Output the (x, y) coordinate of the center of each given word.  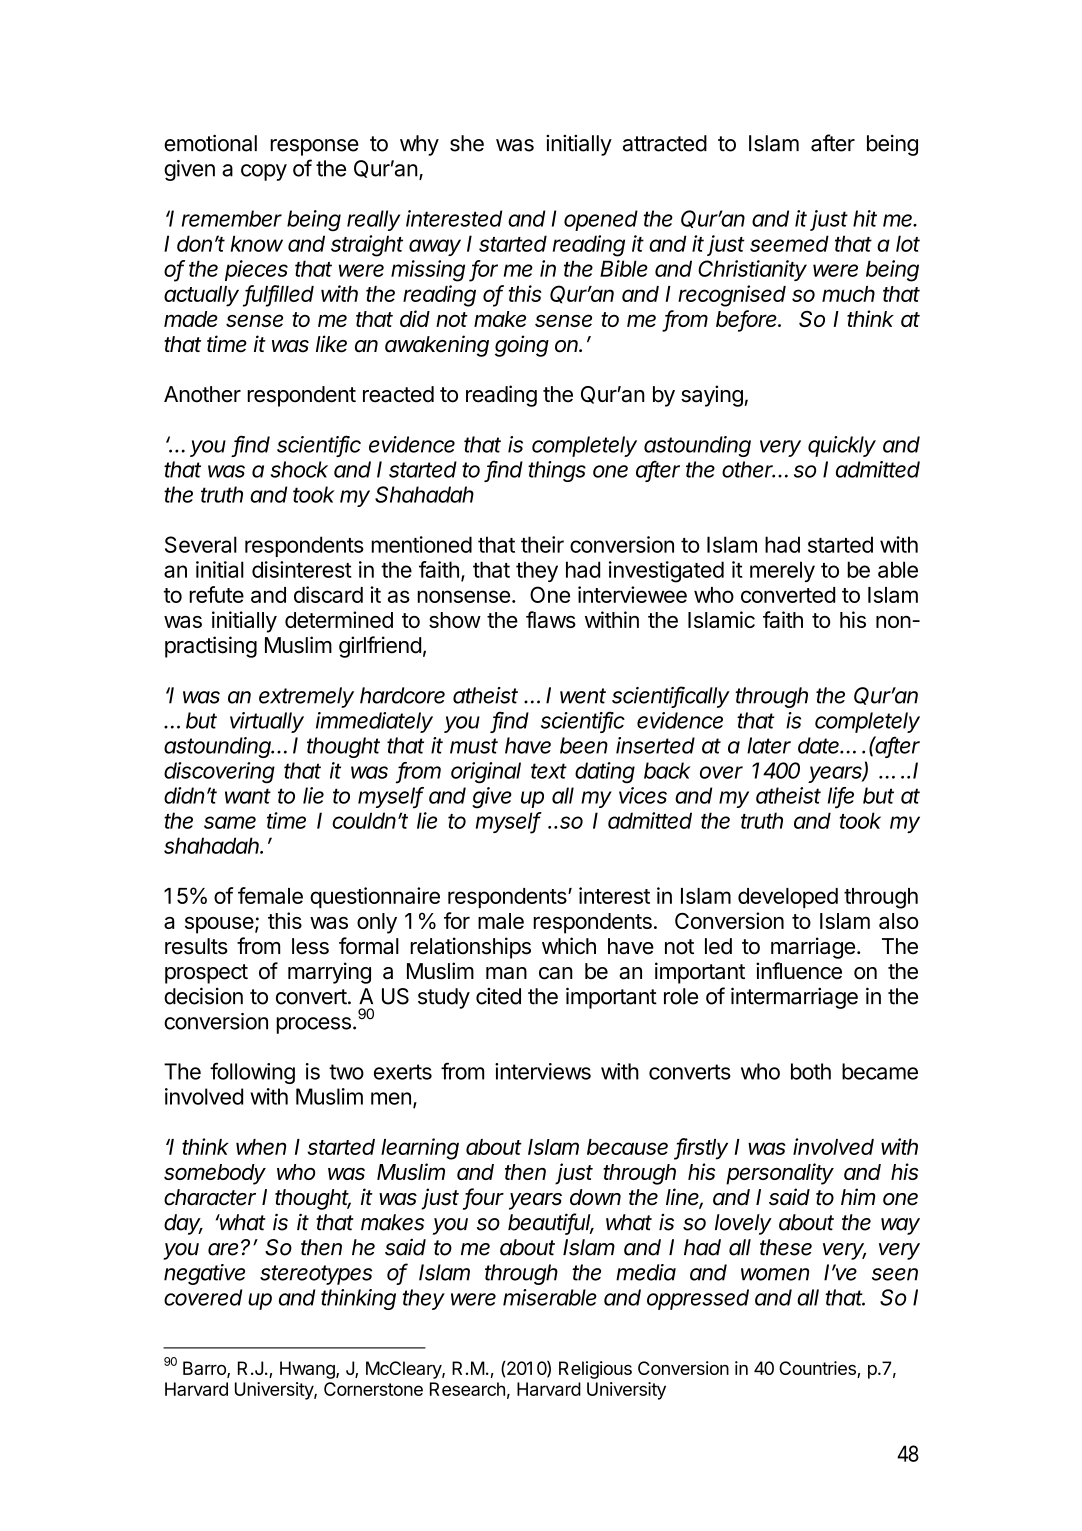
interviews (543, 1071)
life (841, 796)
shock (299, 469)
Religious (595, 1370)
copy (264, 172)
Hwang (308, 1370)
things (557, 471)
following (252, 1073)
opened (601, 220)
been (584, 745)
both (811, 1071)
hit (865, 218)
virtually (267, 722)
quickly (842, 446)
